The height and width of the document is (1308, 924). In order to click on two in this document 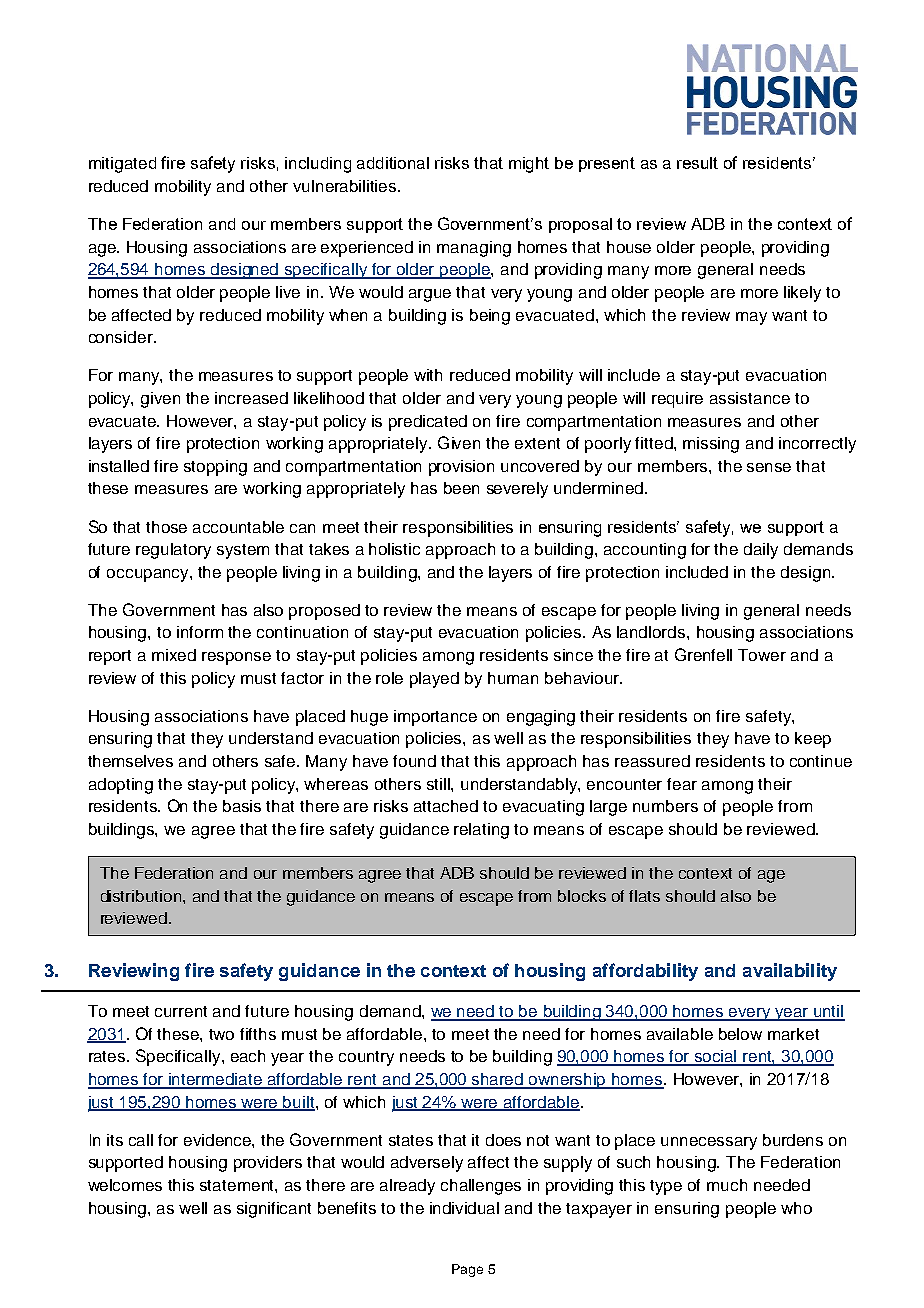, I will do `click(221, 1034)`.
